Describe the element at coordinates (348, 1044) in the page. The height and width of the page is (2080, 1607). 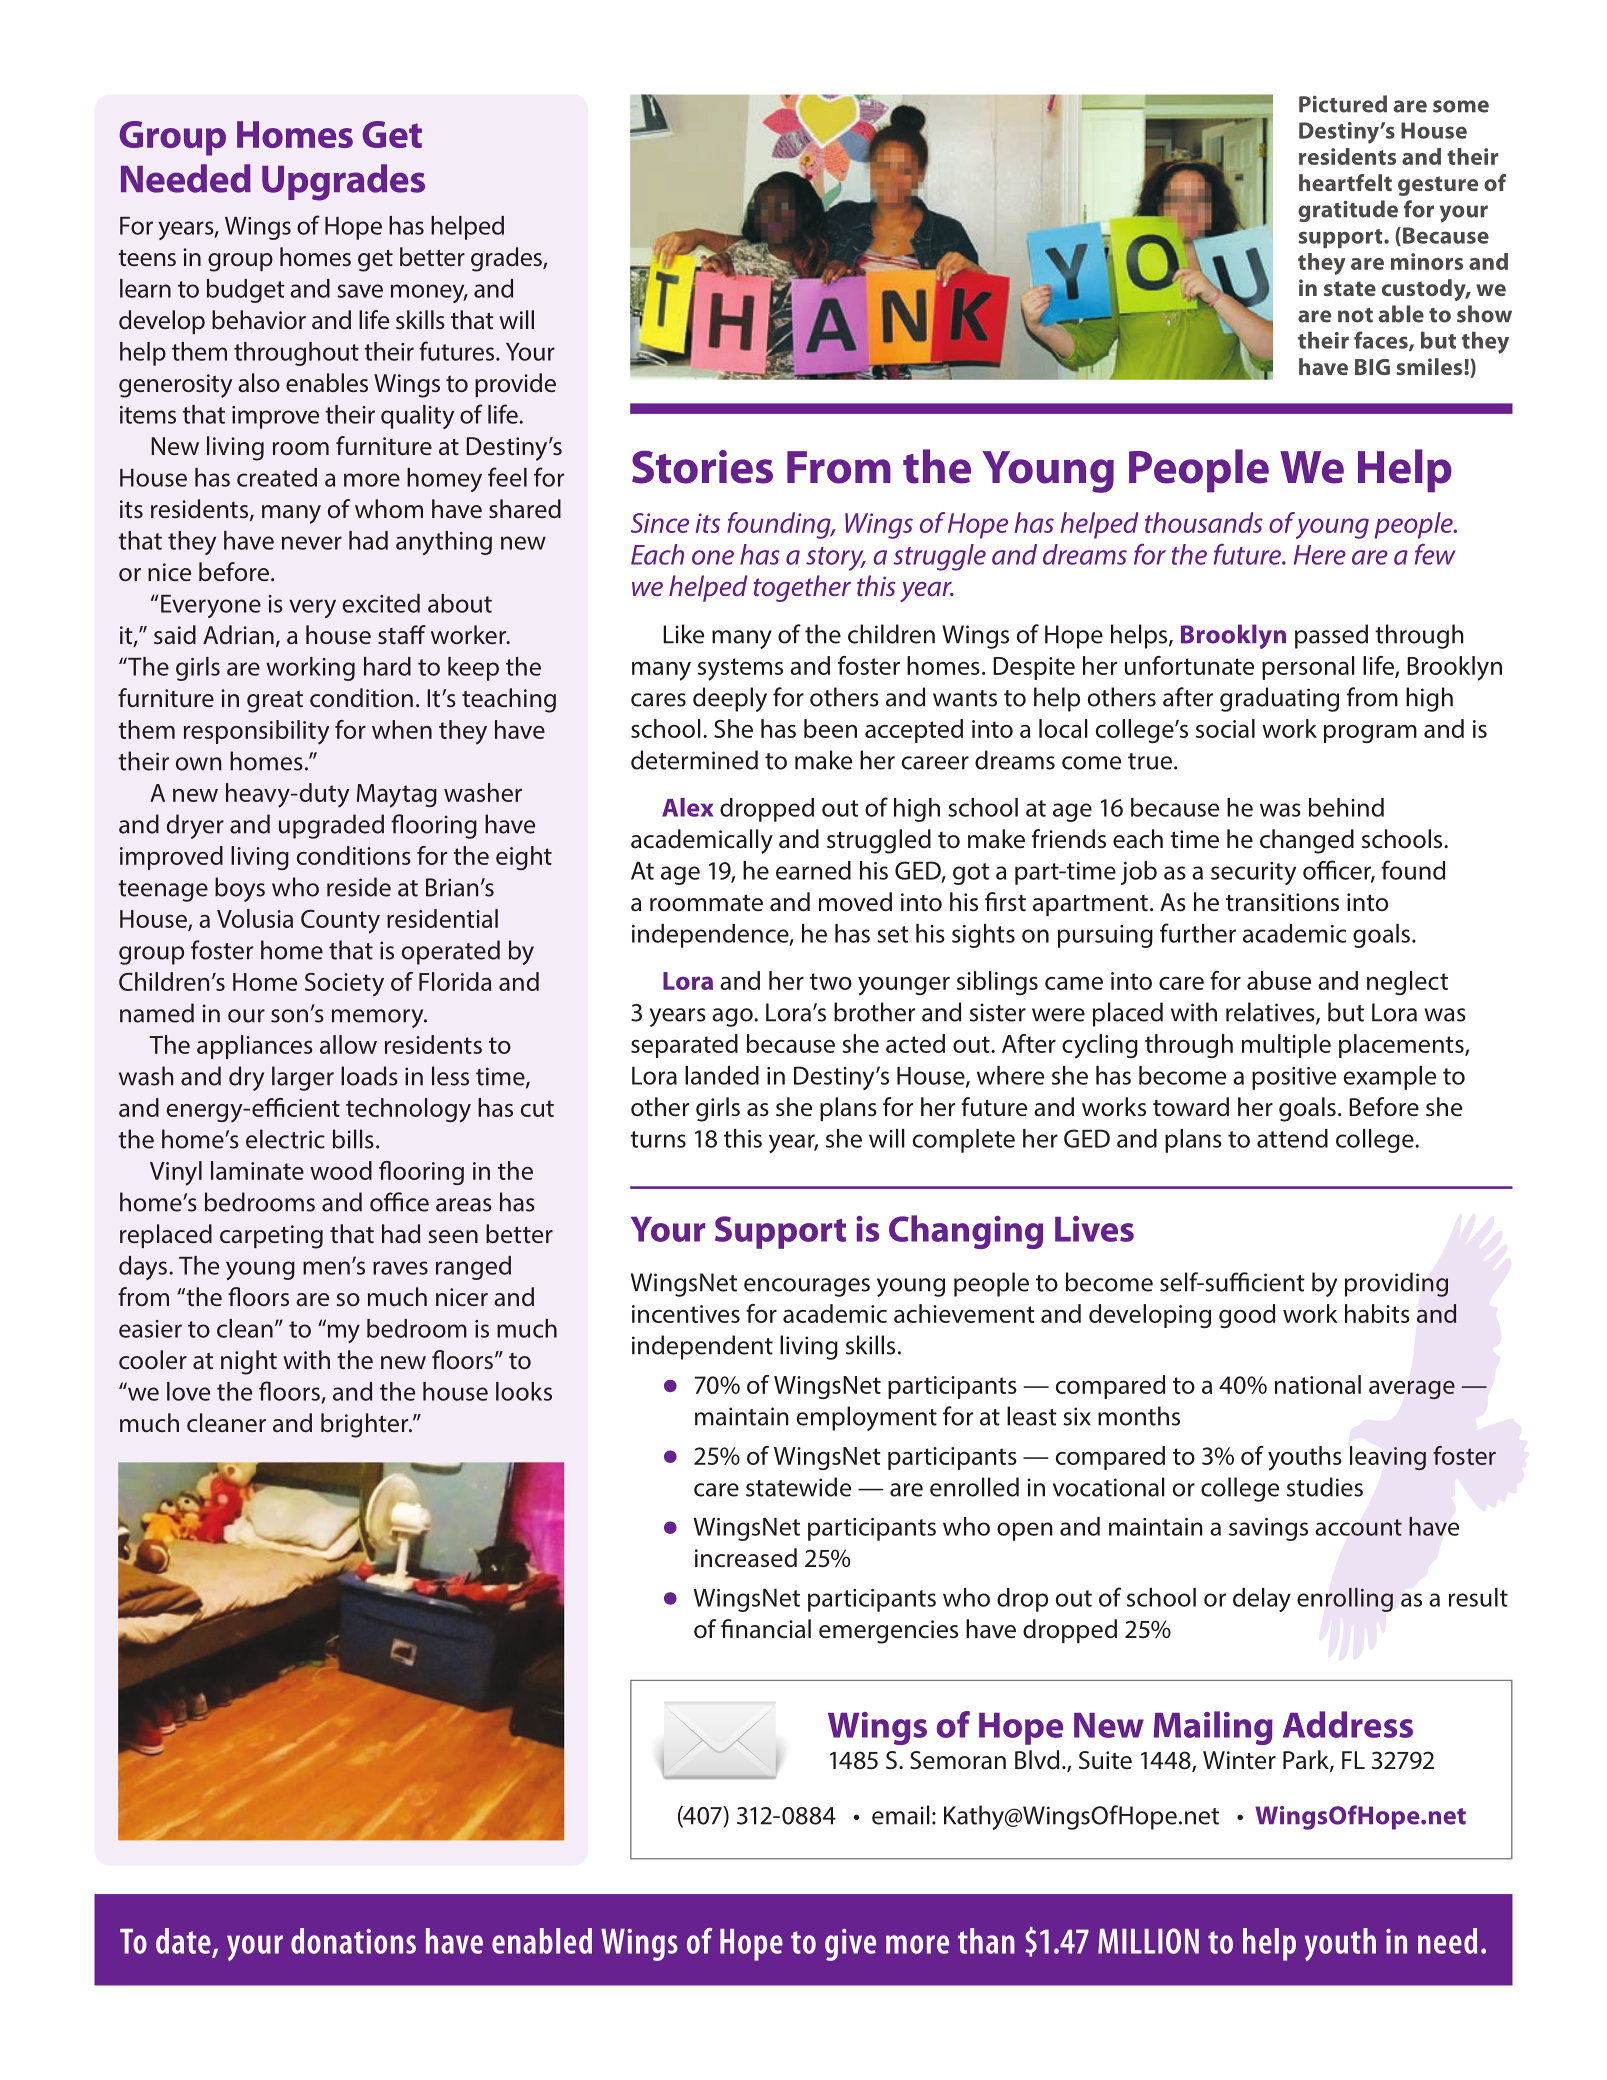
I see `allow` at that location.
